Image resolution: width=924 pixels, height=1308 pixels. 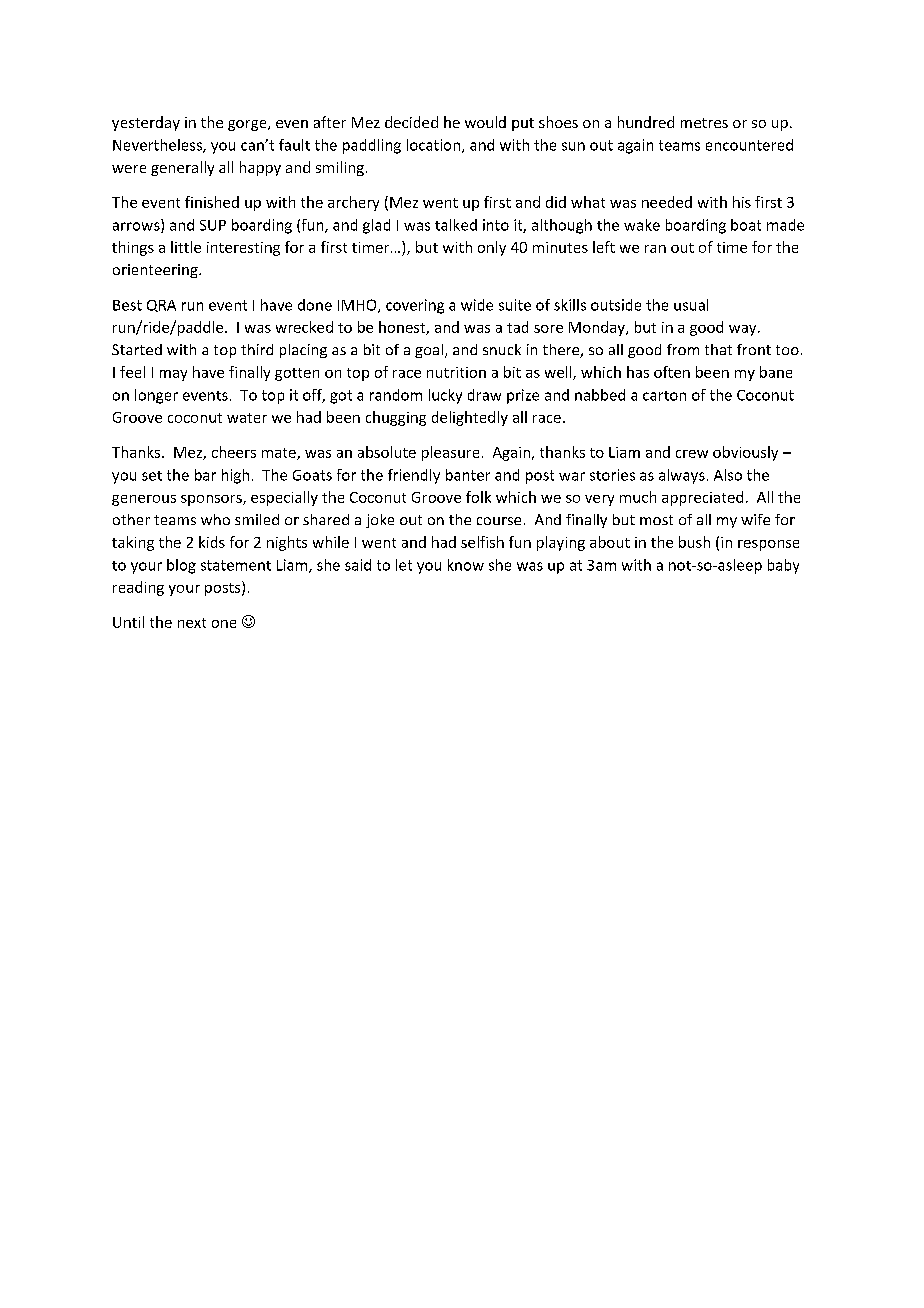 I want to click on next, so click(x=192, y=623).
